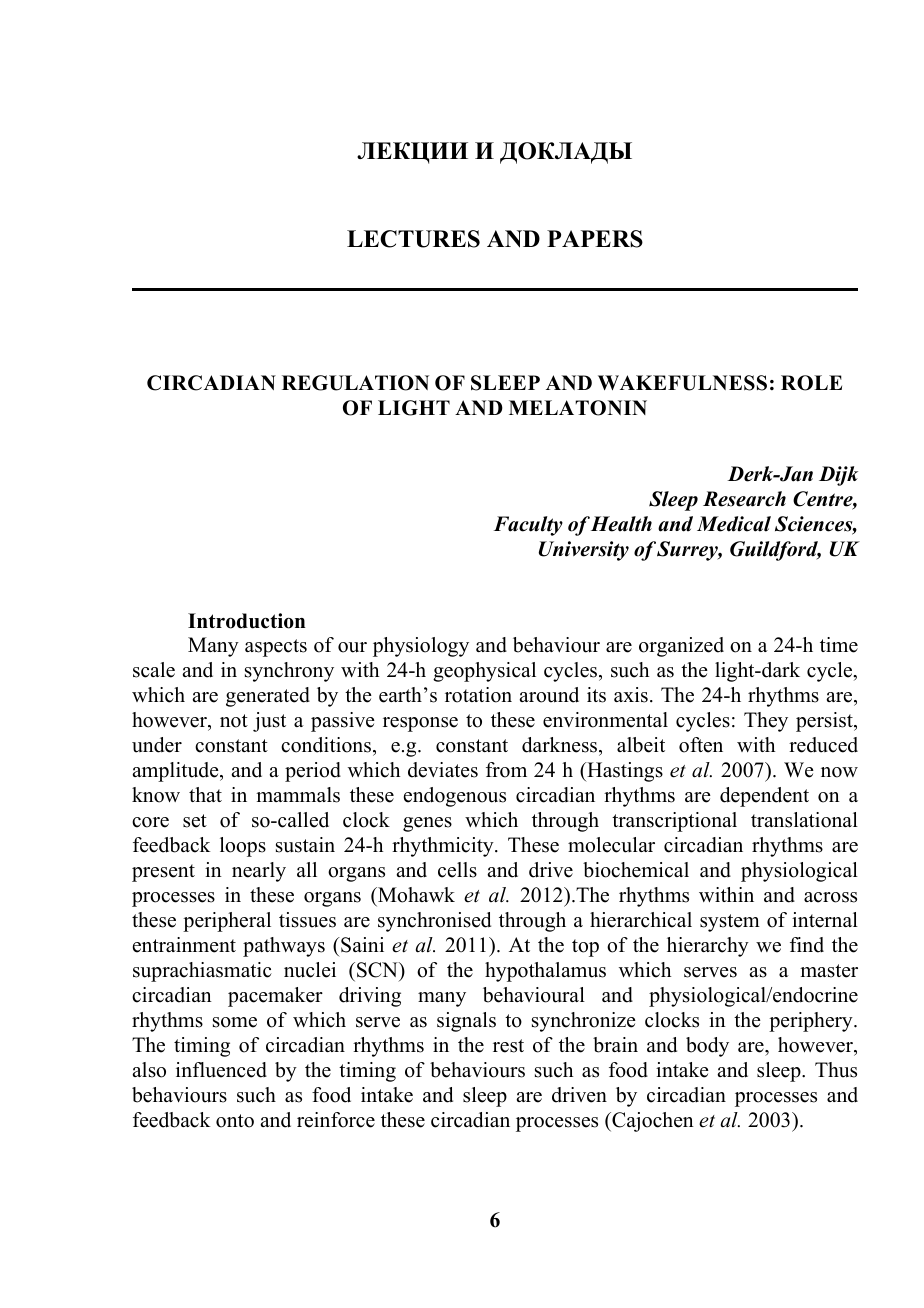 This document has height=1308, width=924. What do you see at coordinates (508, 1046) in the document?
I see `rest` at bounding box center [508, 1046].
